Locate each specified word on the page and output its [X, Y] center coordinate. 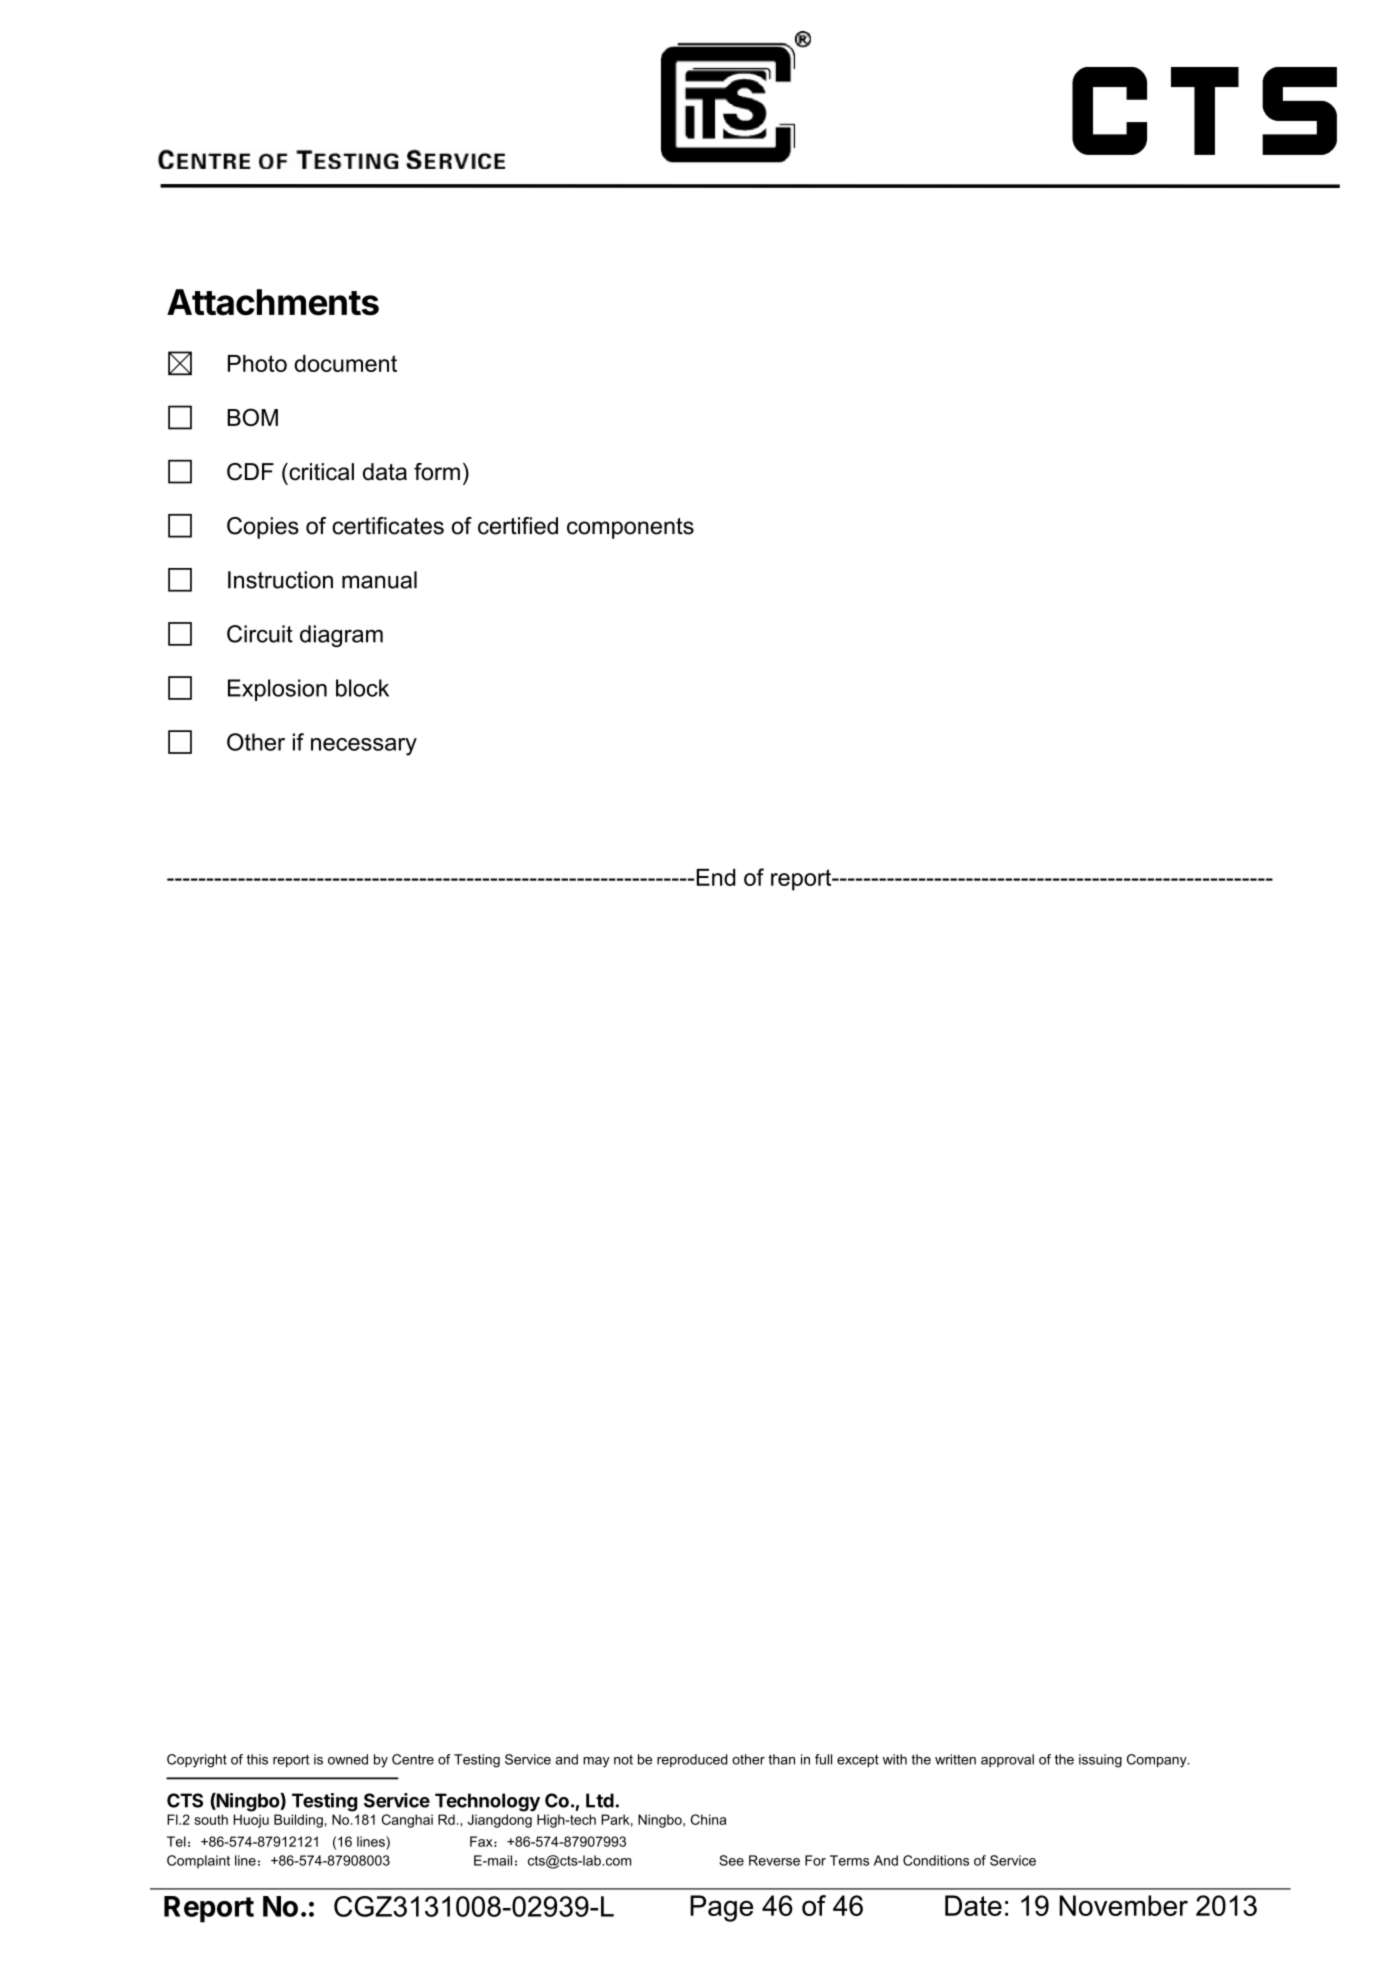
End [716, 877]
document [345, 363]
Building [298, 1821]
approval [1007, 1760]
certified [518, 526]
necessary [364, 747]
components [630, 528]
